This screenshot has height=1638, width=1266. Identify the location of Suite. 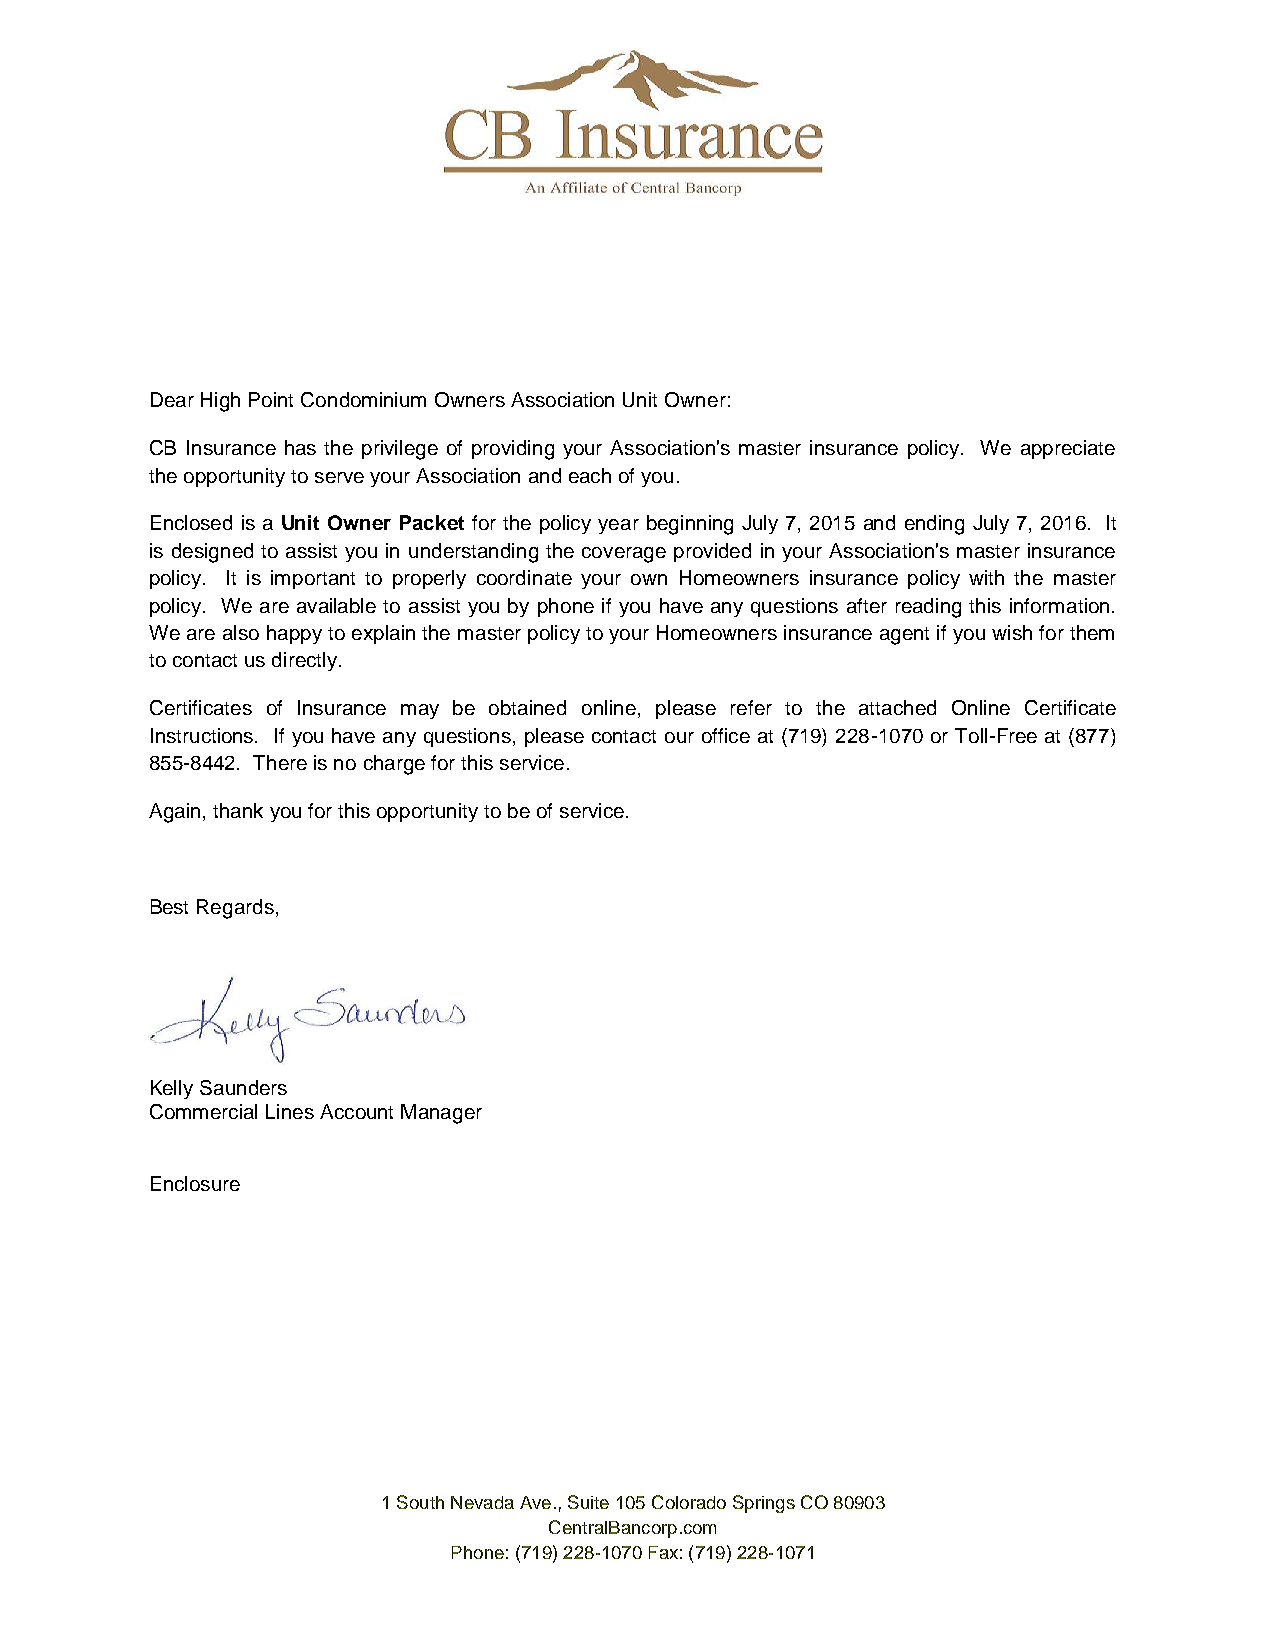
(588, 1502).
